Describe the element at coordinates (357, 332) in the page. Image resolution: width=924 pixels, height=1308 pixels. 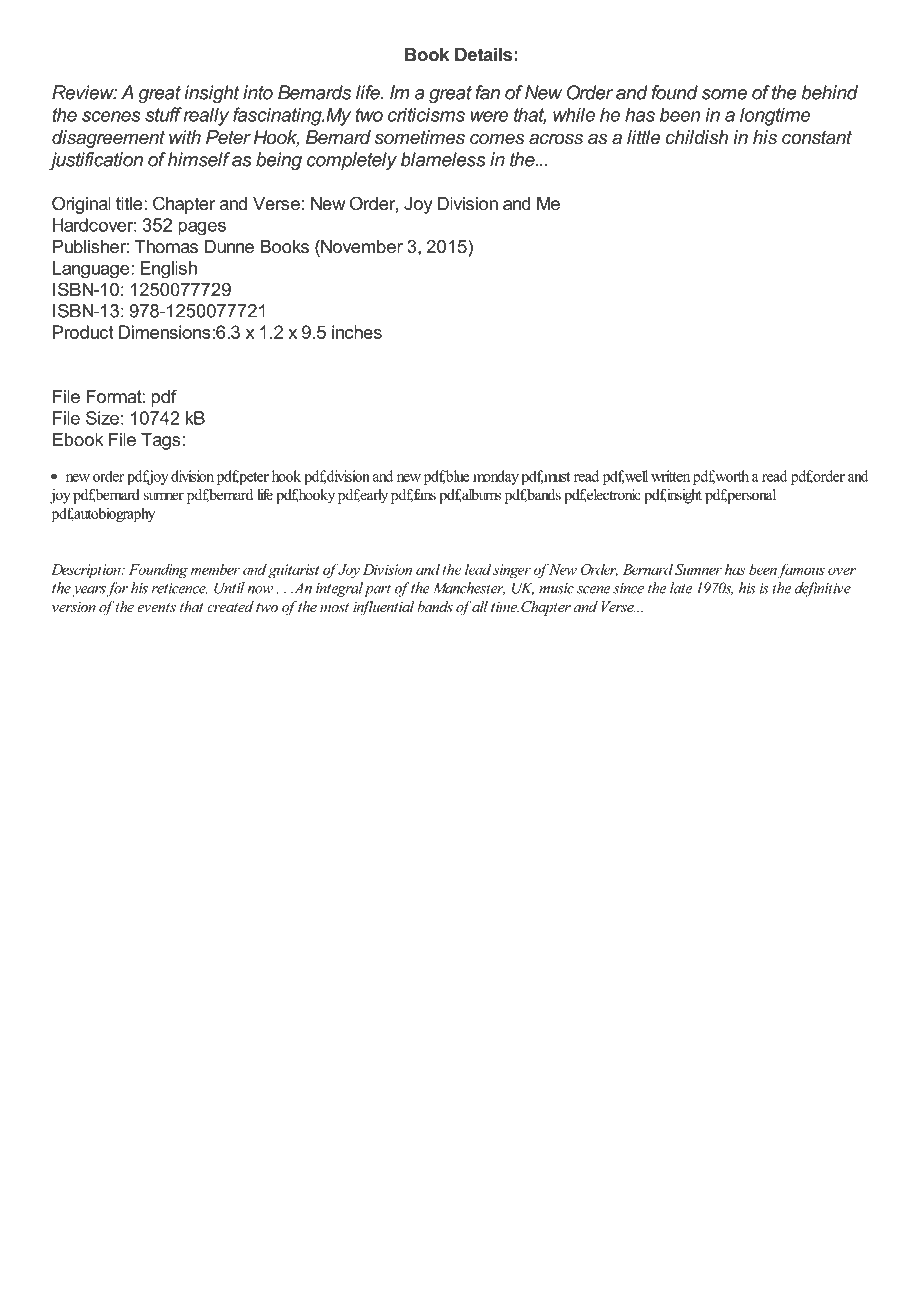
I see `inches` at that location.
